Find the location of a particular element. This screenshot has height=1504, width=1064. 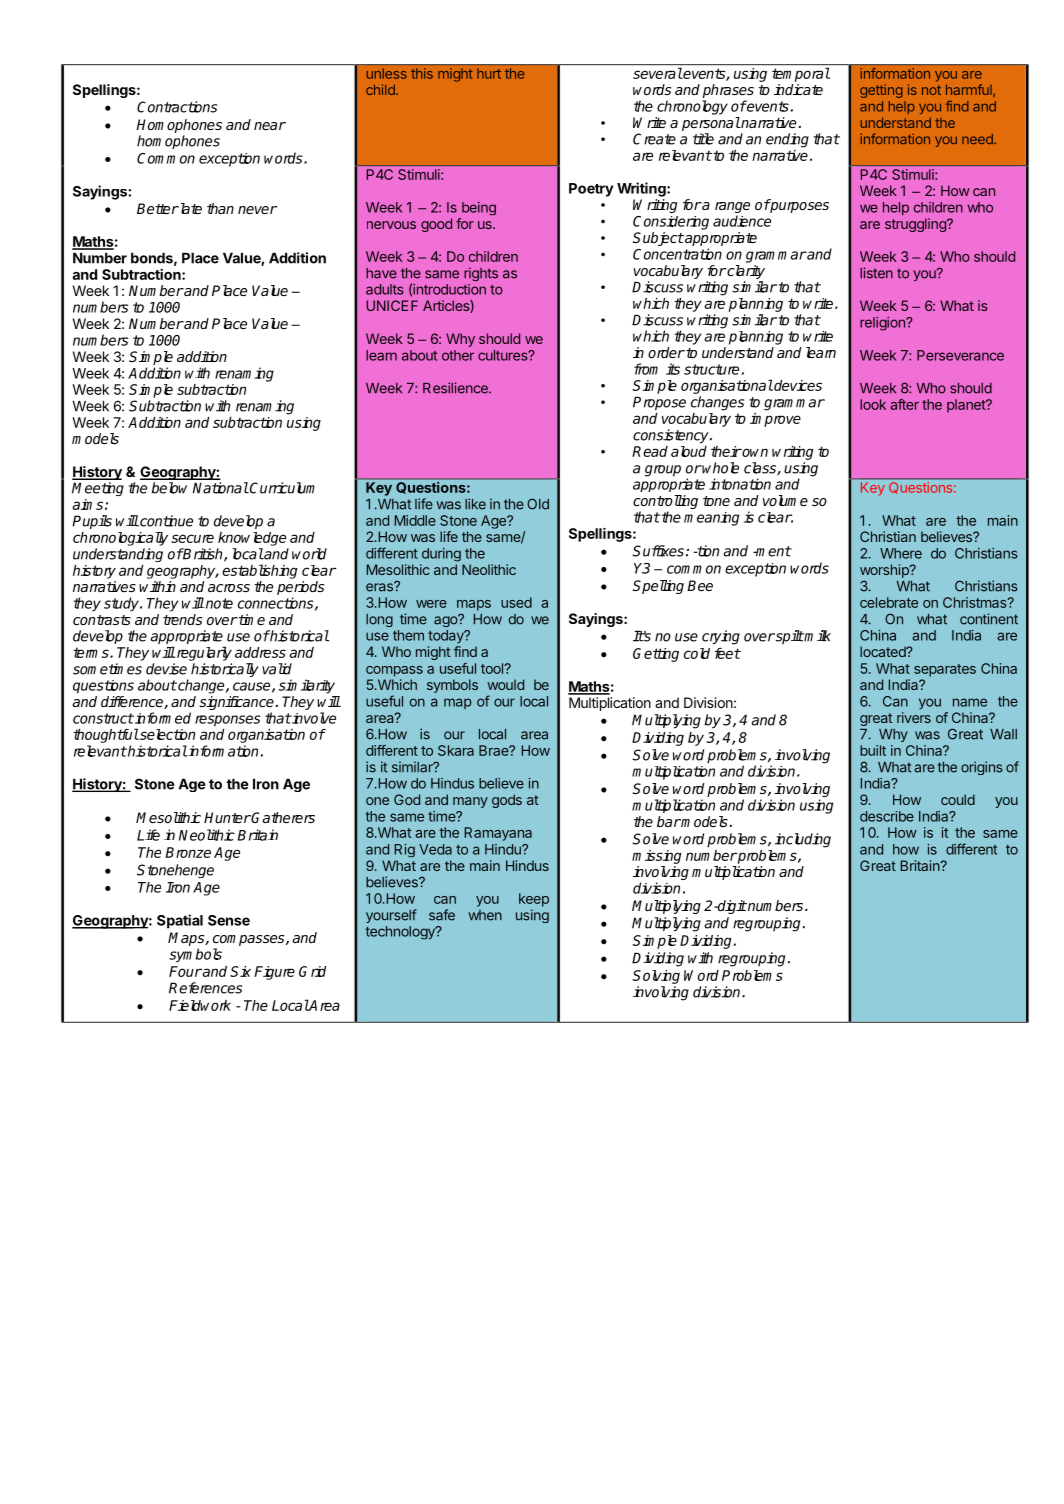

like is located at coordinates (475, 504).
